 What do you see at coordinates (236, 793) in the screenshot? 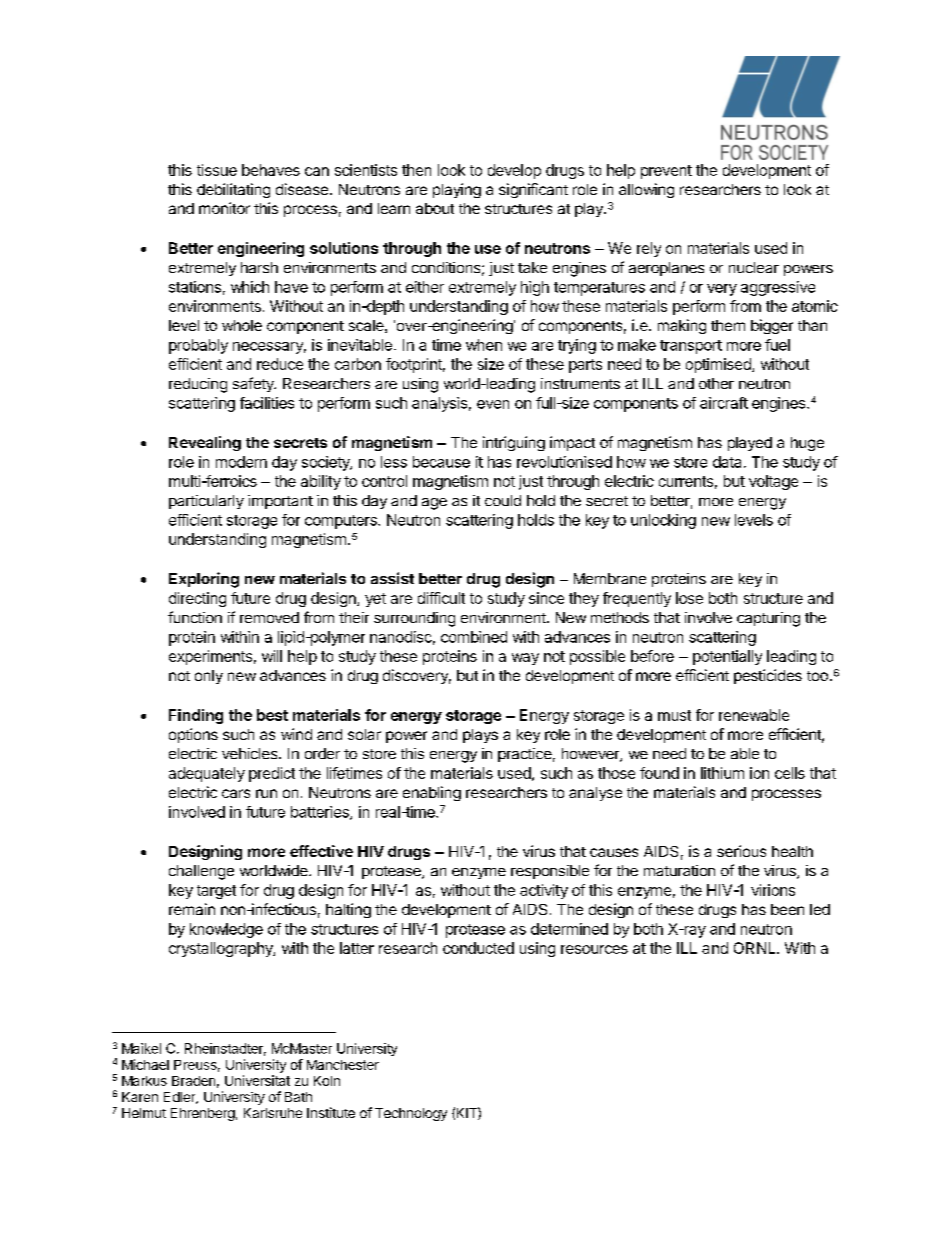
I see `cars` at bounding box center [236, 793].
